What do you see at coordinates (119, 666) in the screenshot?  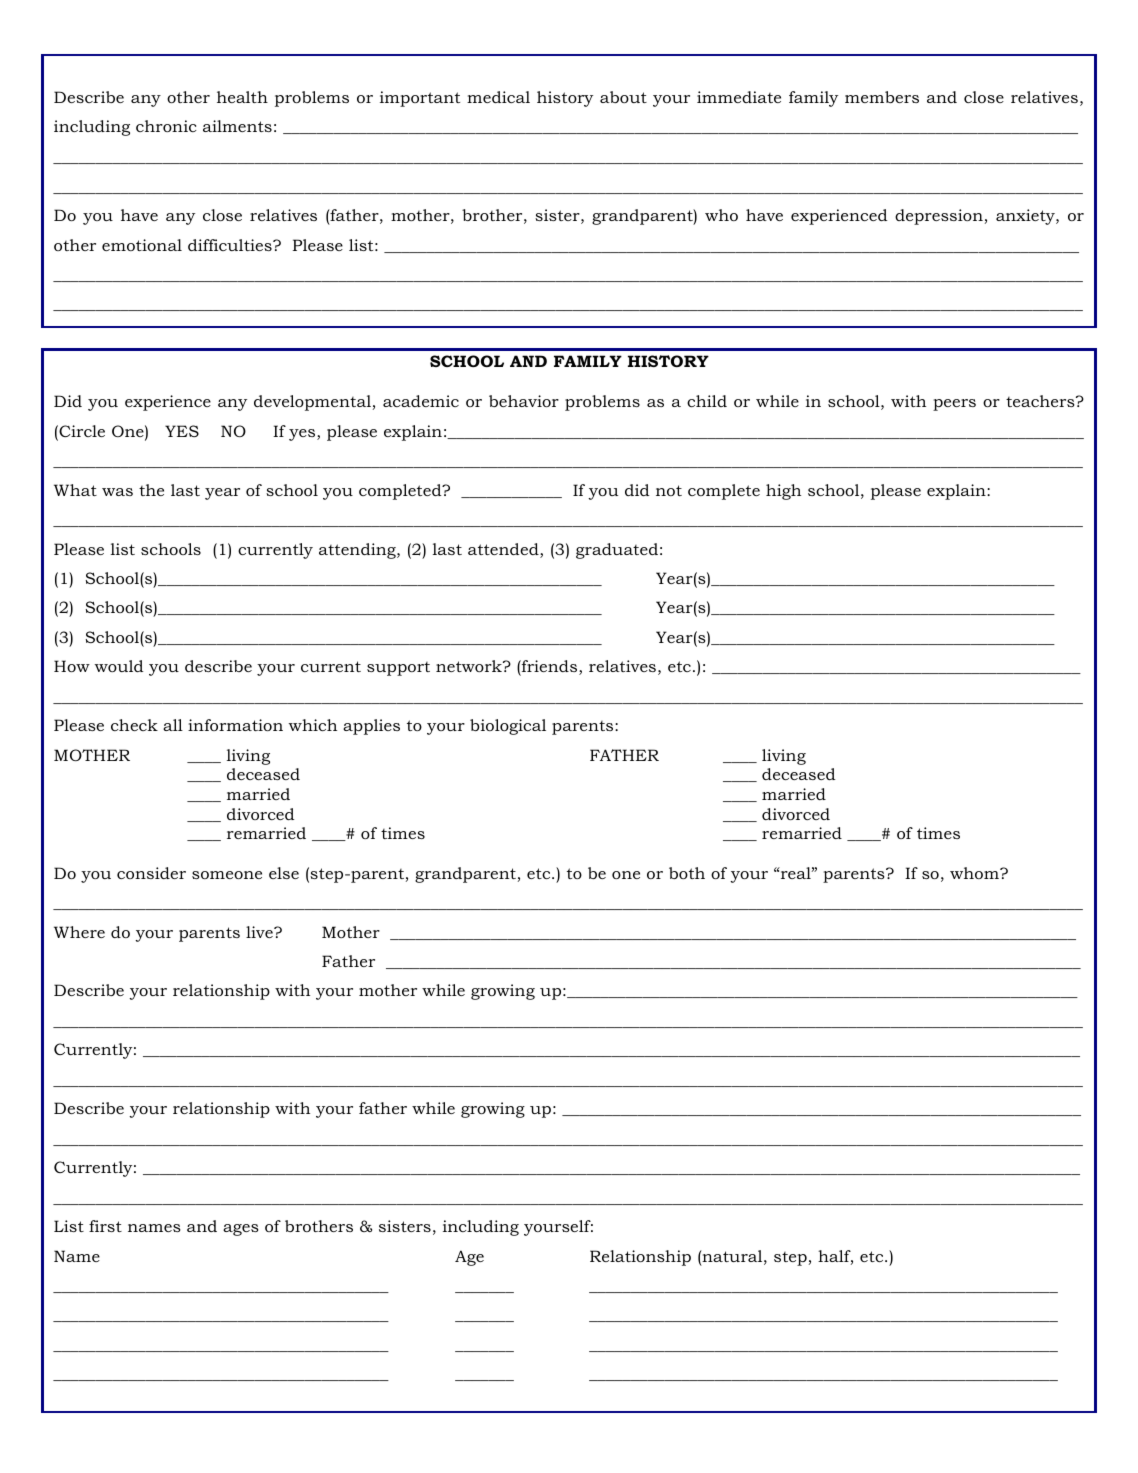 I see `would` at bounding box center [119, 666].
